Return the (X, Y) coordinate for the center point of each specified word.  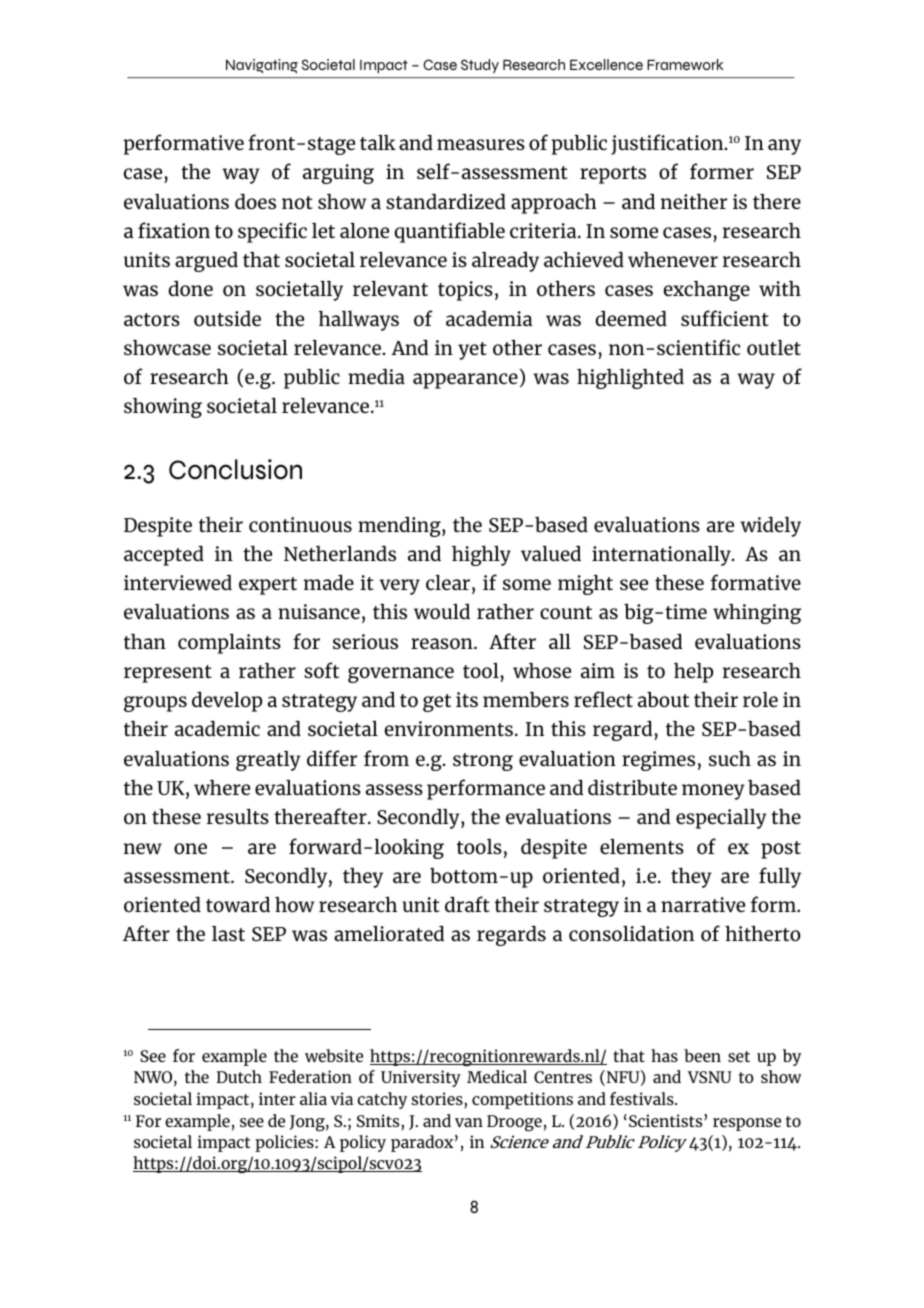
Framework (685, 64)
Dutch (239, 1076)
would (442, 611)
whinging (757, 614)
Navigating (262, 66)
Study (480, 66)
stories (438, 1098)
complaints (229, 643)
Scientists (667, 1120)
